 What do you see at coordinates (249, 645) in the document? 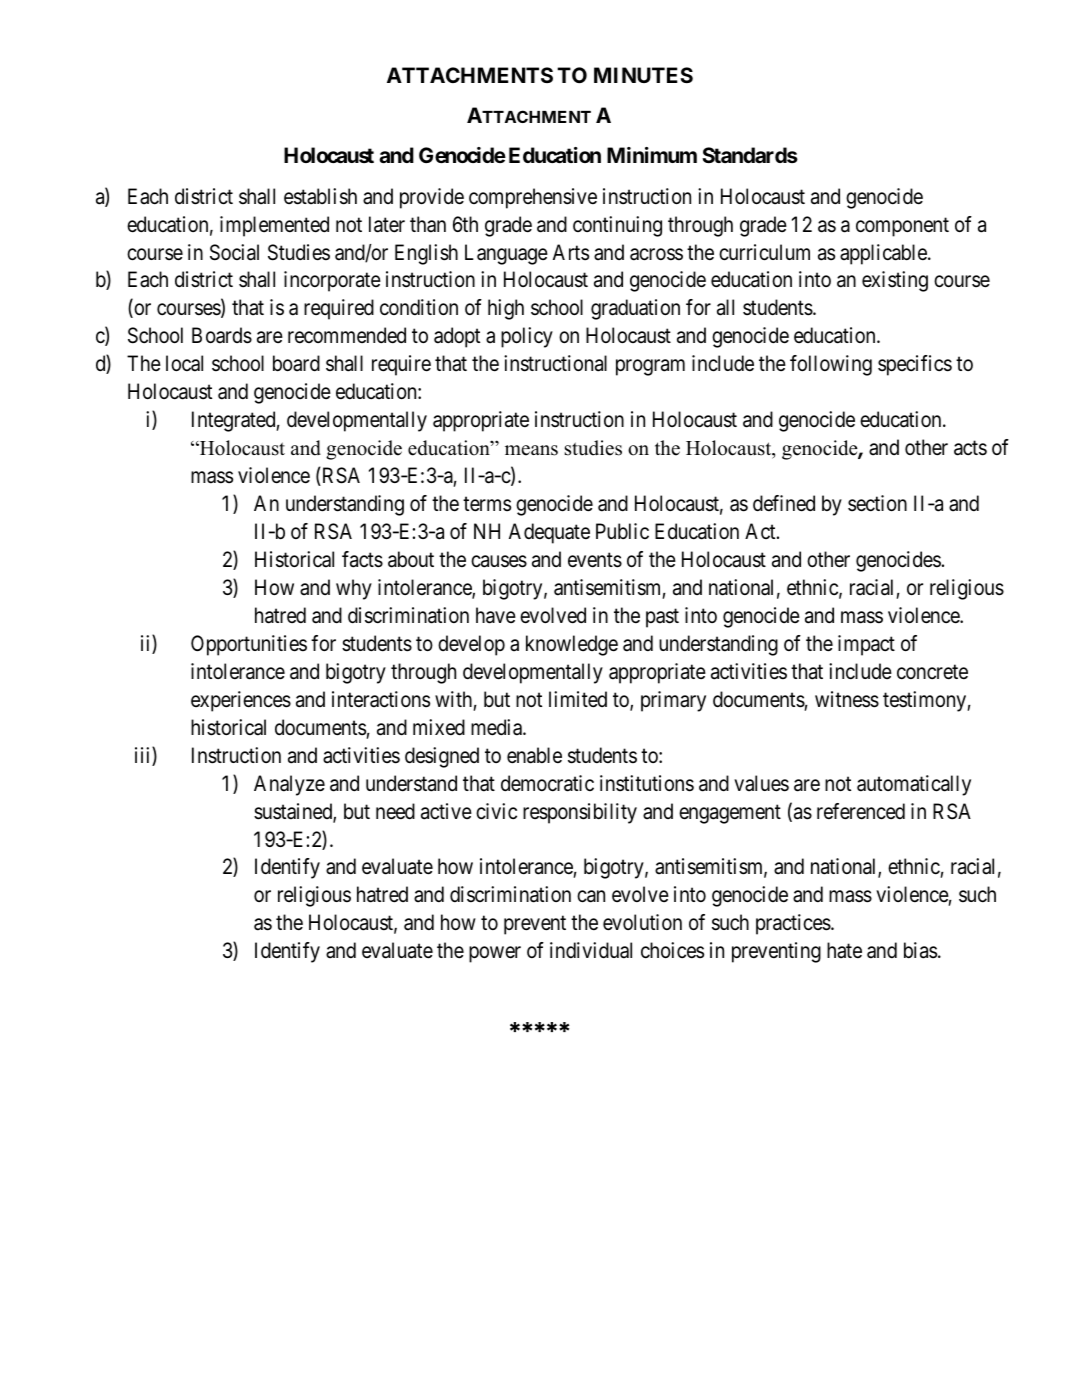
I see `Opportunities` at bounding box center [249, 645].
